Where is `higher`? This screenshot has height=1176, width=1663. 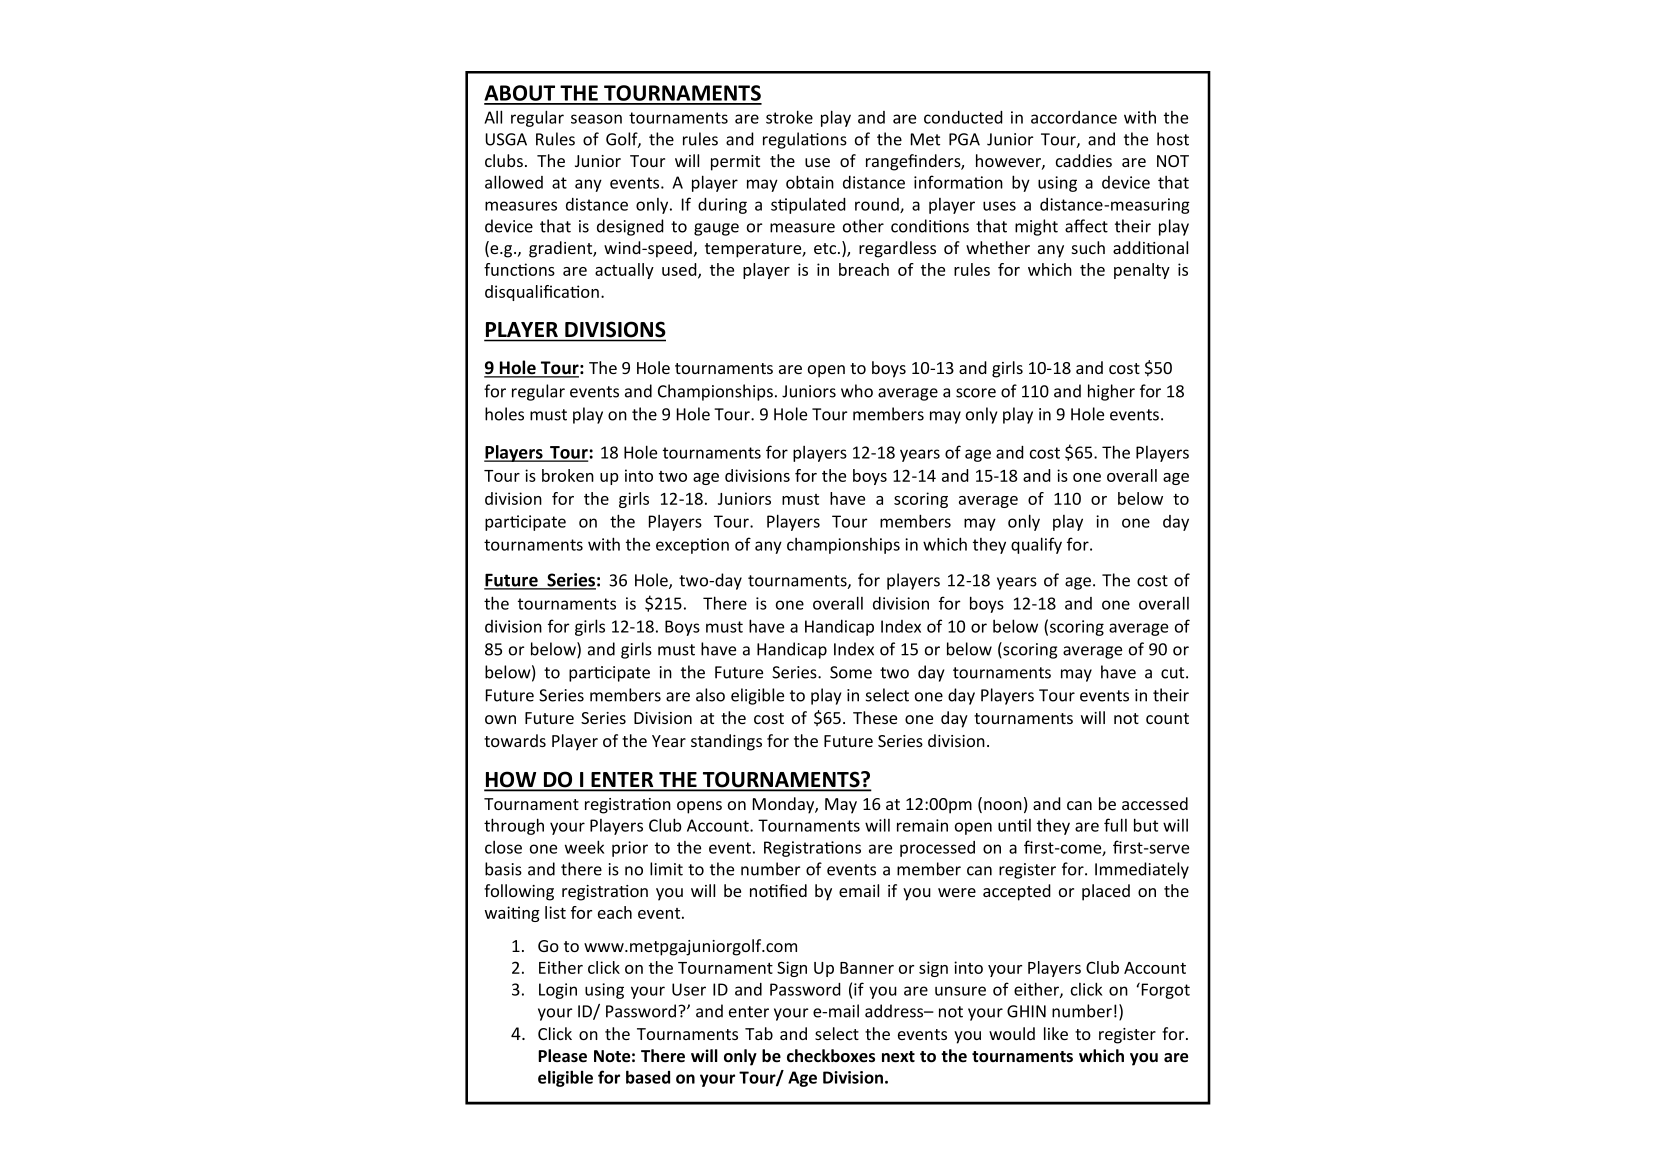 higher is located at coordinates (1111, 392).
